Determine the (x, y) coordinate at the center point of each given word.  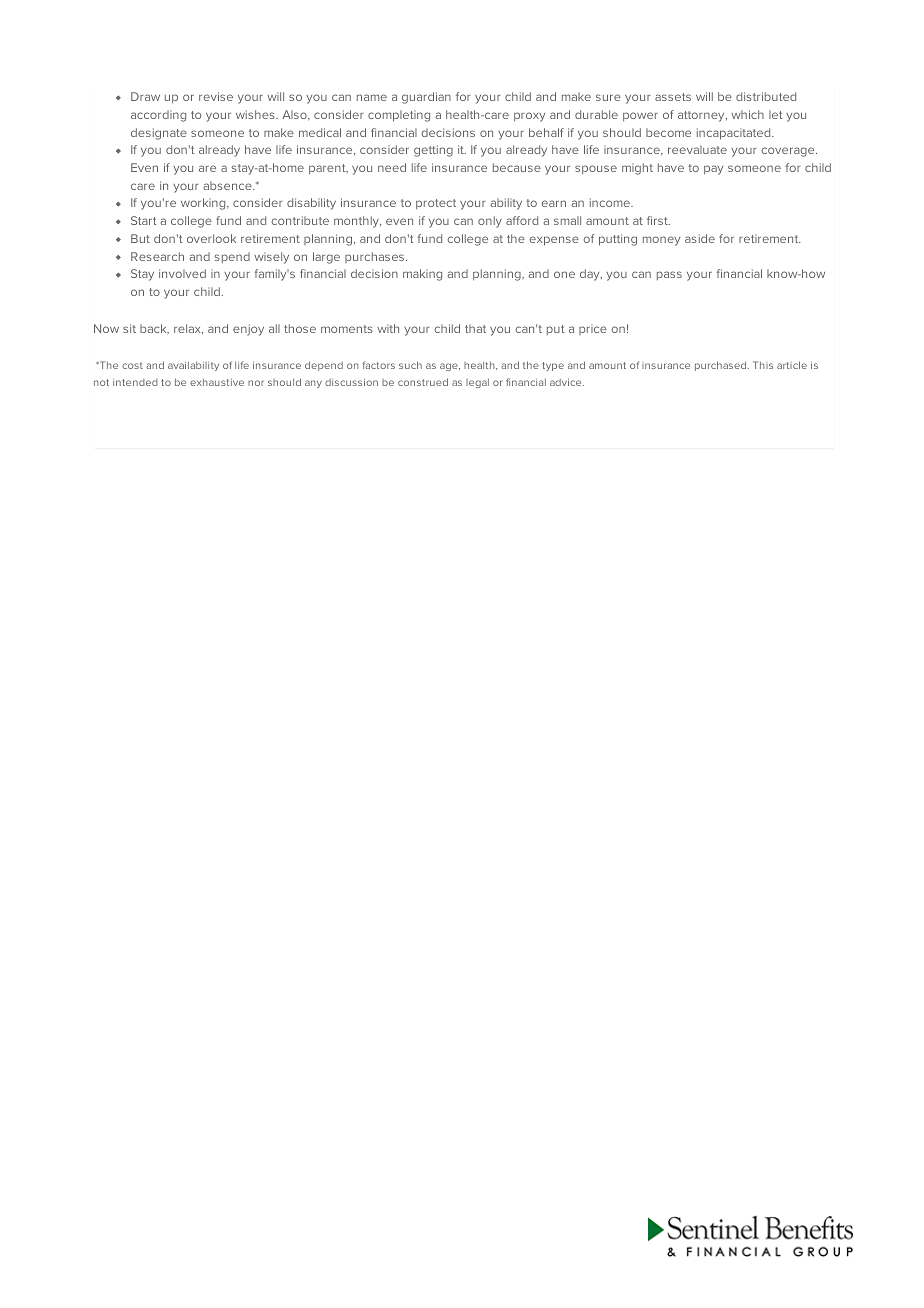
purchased (722, 366)
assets (673, 97)
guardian (426, 98)
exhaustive (217, 382)
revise (216, 96)
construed (423, 382)
